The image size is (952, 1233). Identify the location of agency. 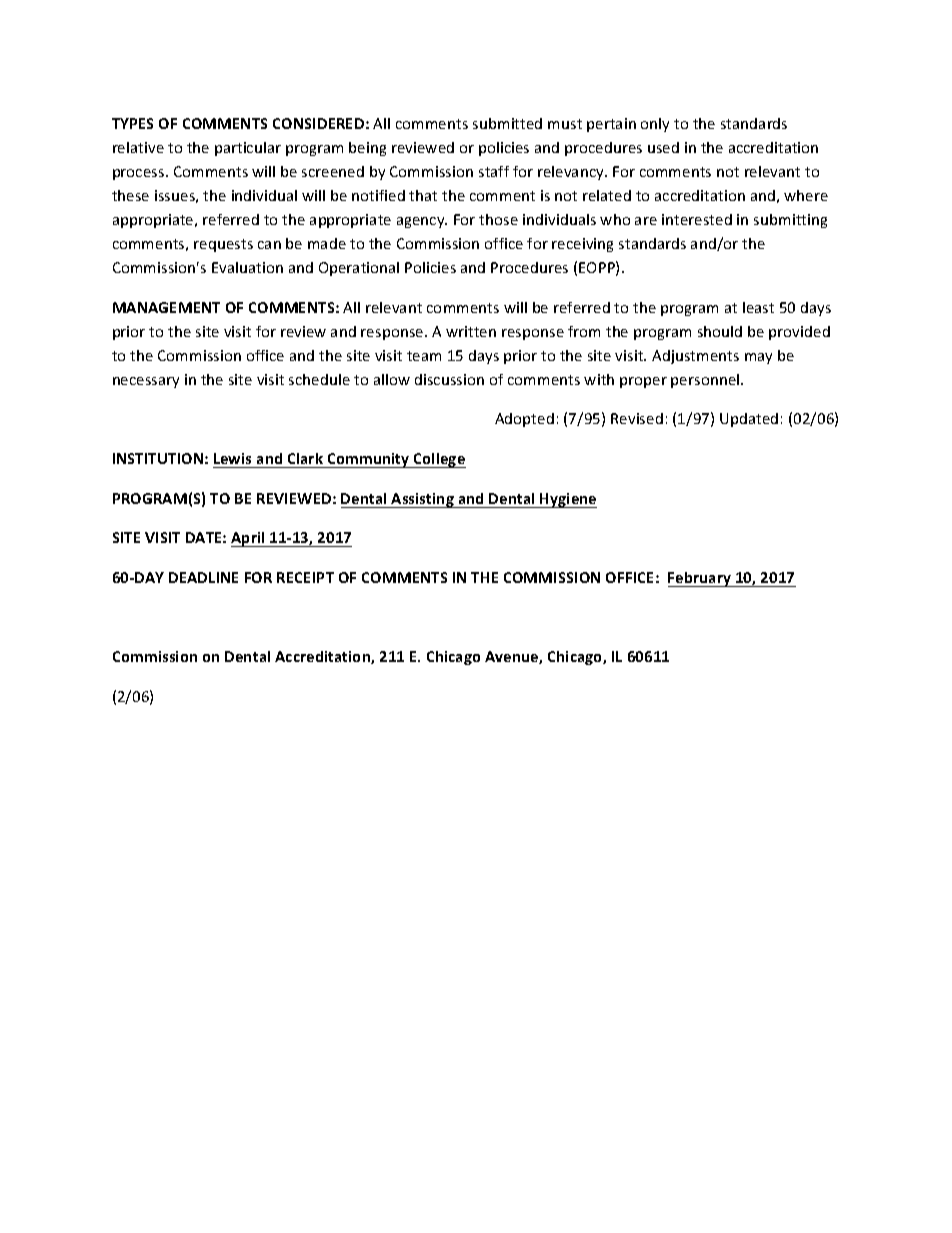
(422, 222).
